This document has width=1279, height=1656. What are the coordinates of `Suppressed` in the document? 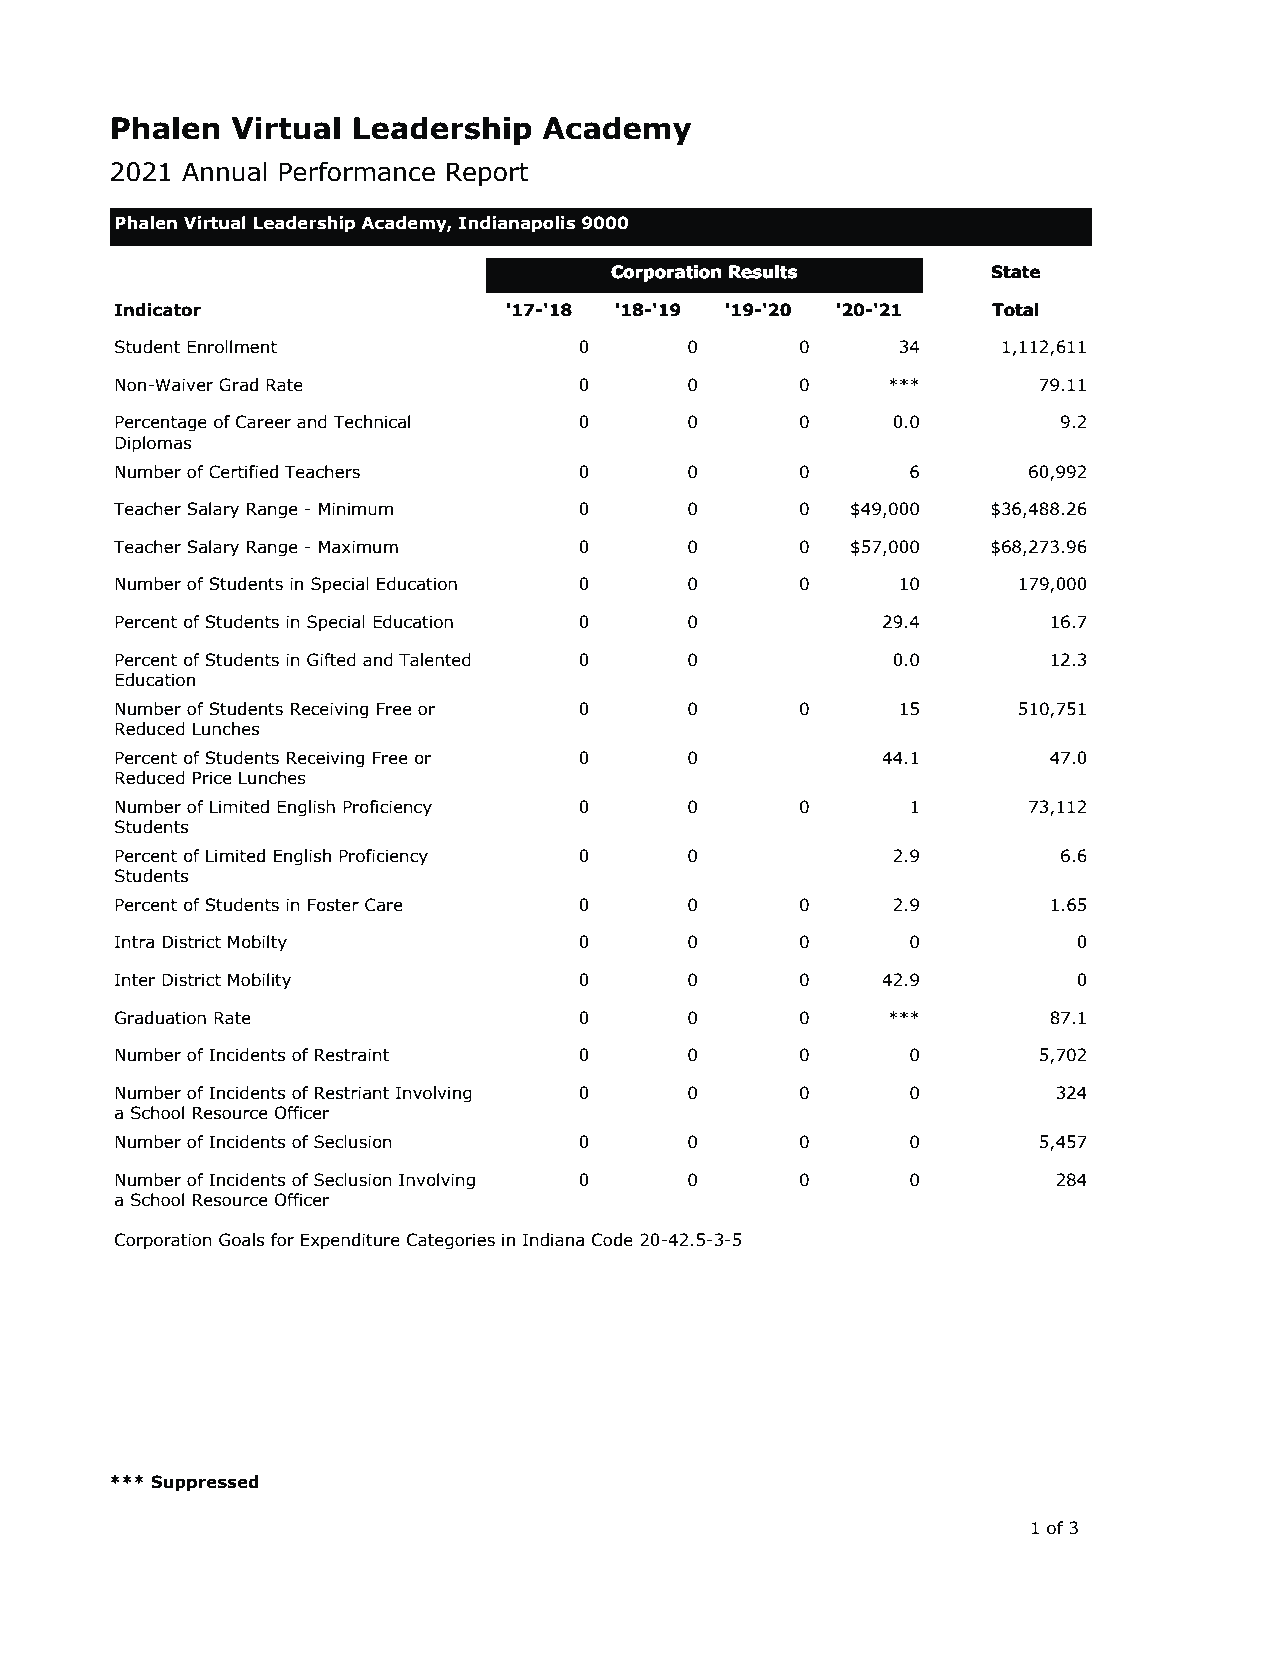 It's located at (205, 1483).
